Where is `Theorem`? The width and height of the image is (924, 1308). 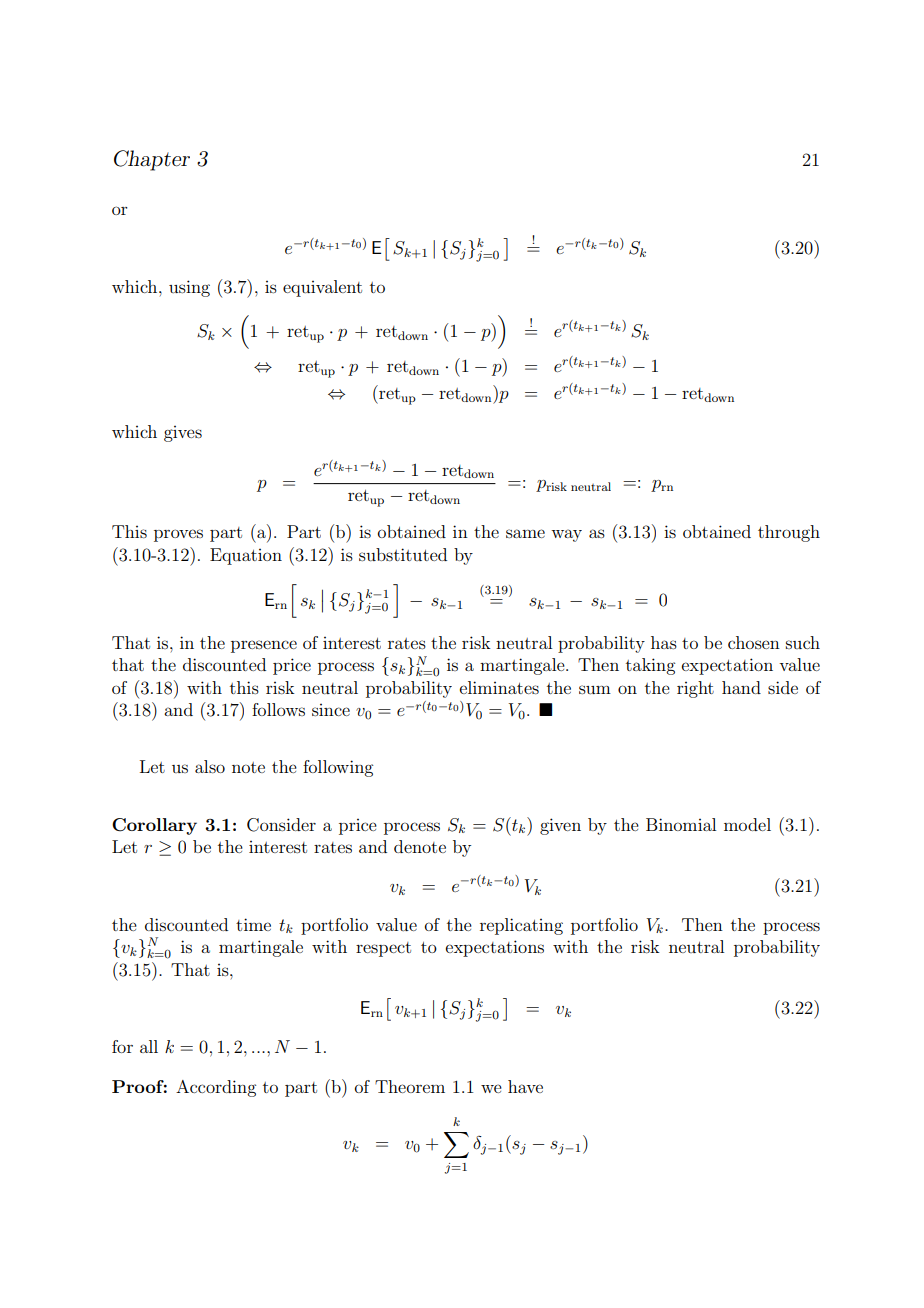 Theorem is located at coordinates (410, 1086).
